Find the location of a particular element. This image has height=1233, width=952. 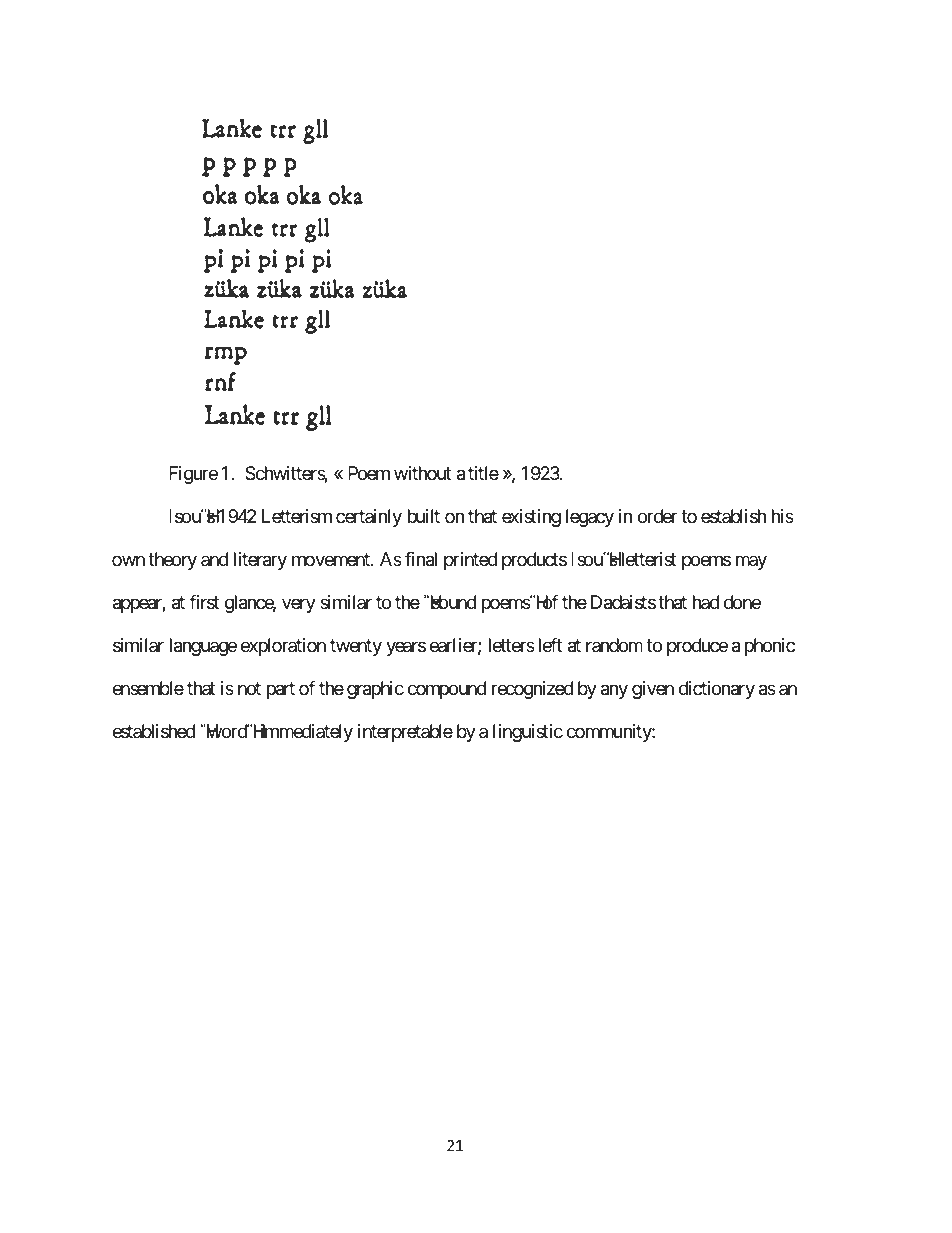

Figure is located at coordinates (193, 475).
